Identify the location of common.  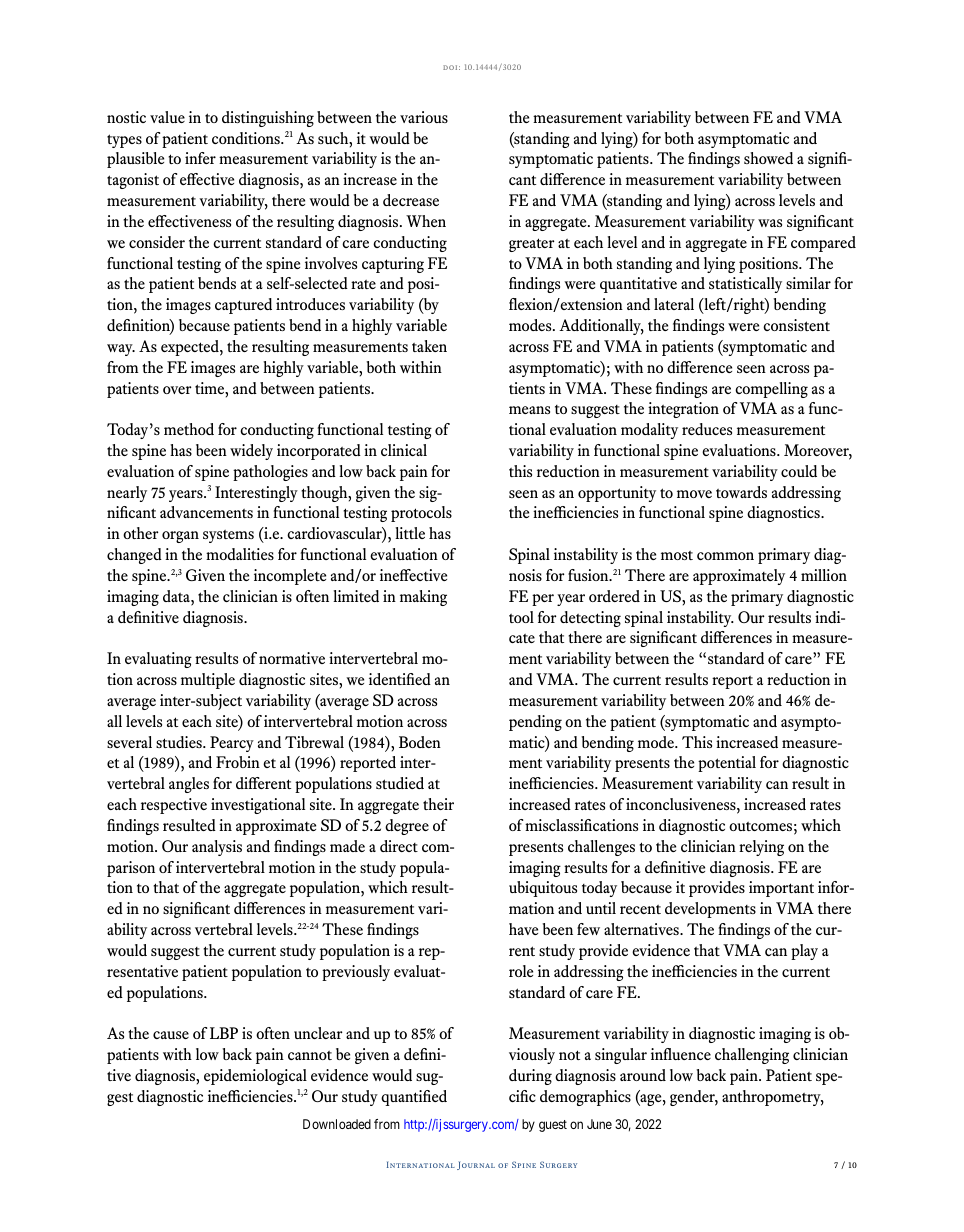
(725, 556).
